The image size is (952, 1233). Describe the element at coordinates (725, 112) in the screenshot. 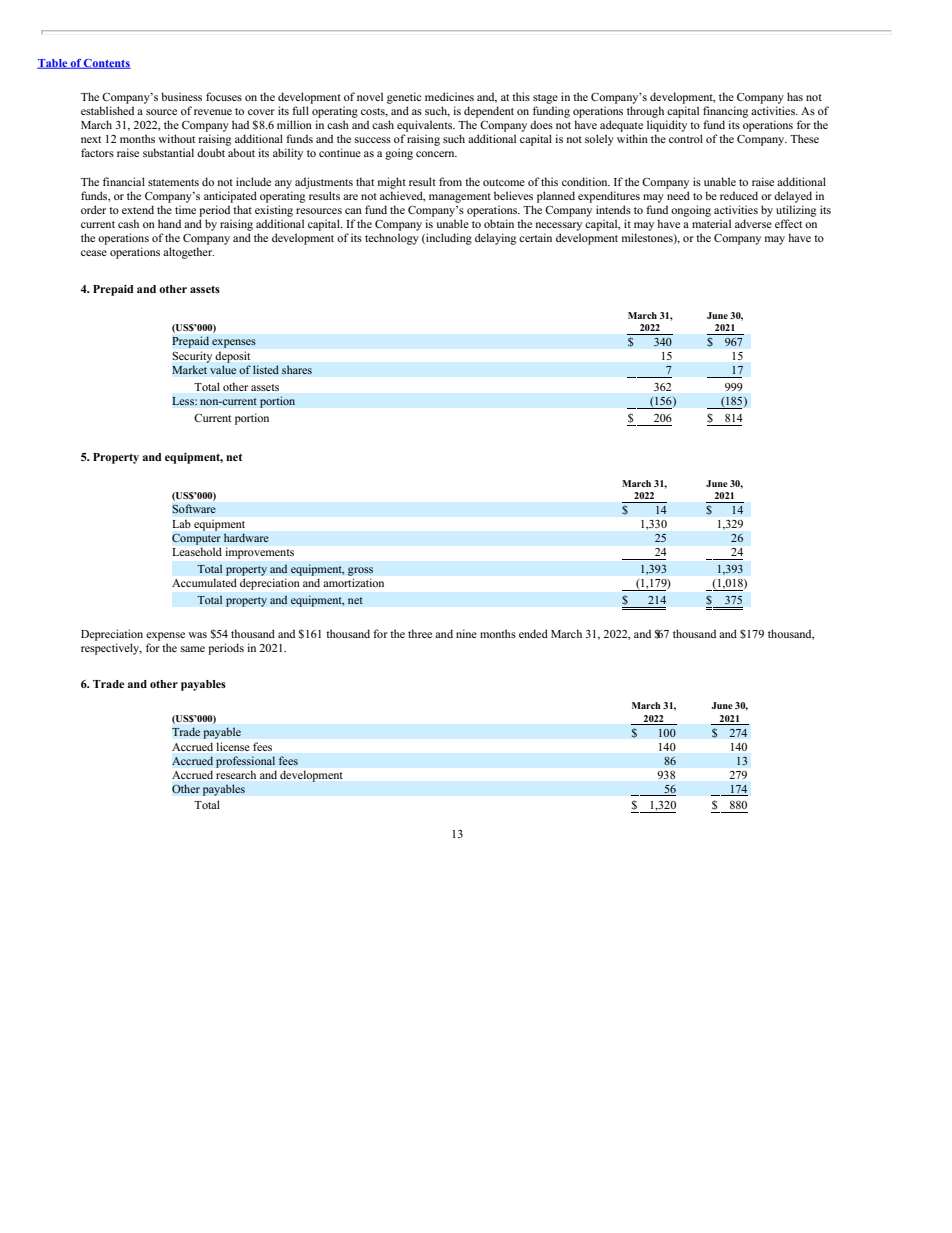

I see `financing` at that location.
